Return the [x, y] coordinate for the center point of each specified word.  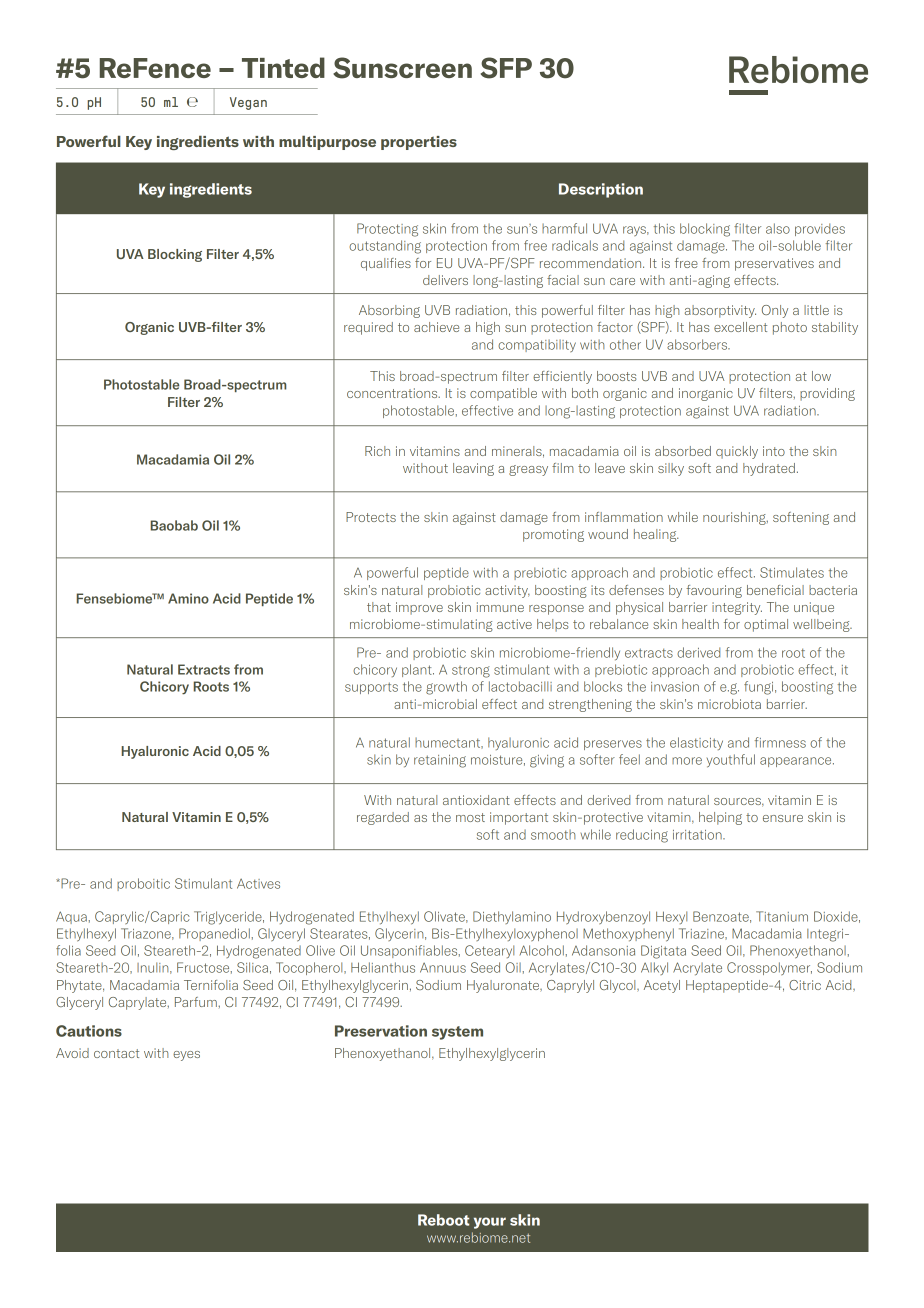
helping [720, 818]
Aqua [71, 917]
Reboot [443, 1220]
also [778, 228]
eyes [186, 1056]
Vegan [248, 103]
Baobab [174, 525]
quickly [737, 452]
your [490, 1223]
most [470, 817]
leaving [473, 469]
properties [419, 143]
